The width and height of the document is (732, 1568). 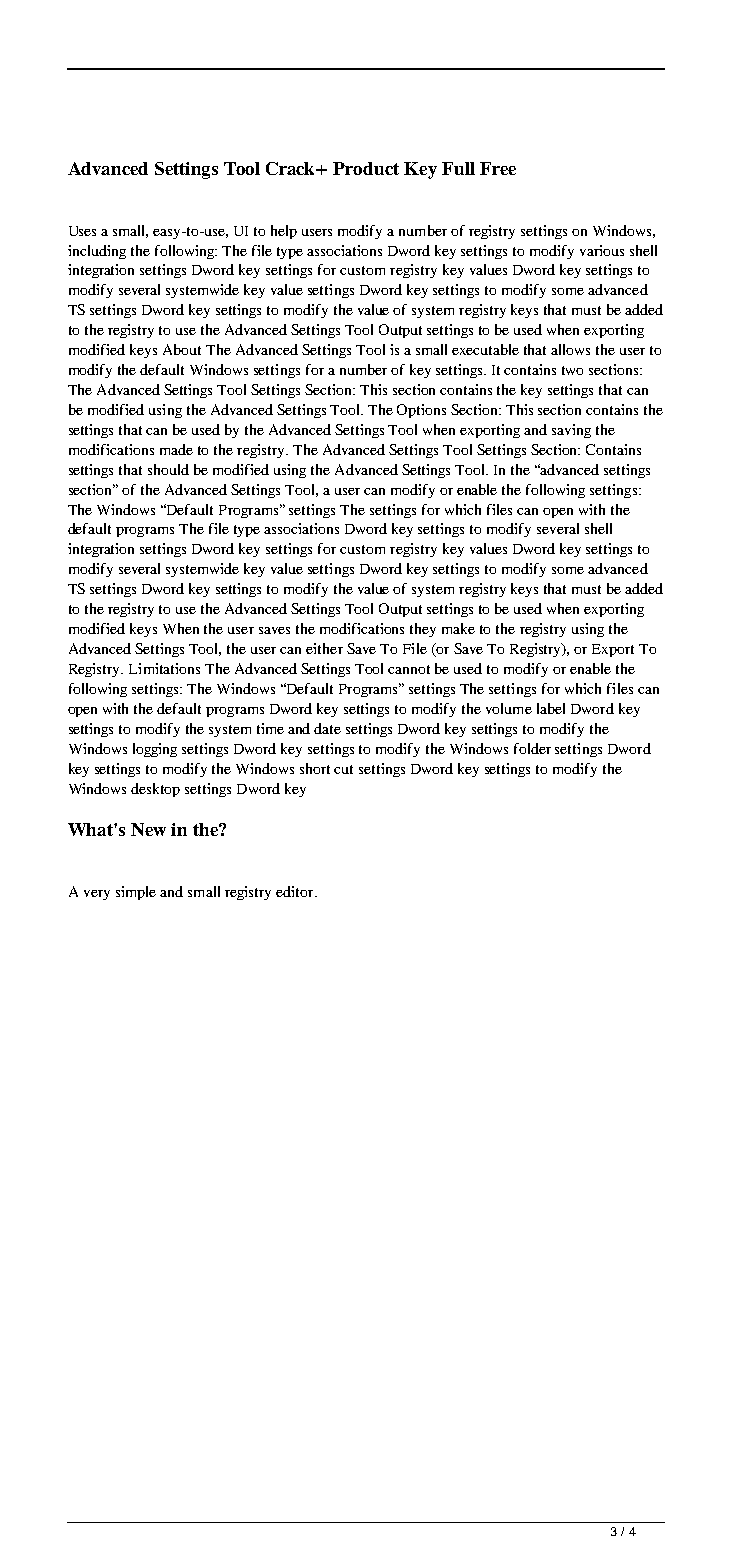 I want to click on they, so click(x=423, y=630).
